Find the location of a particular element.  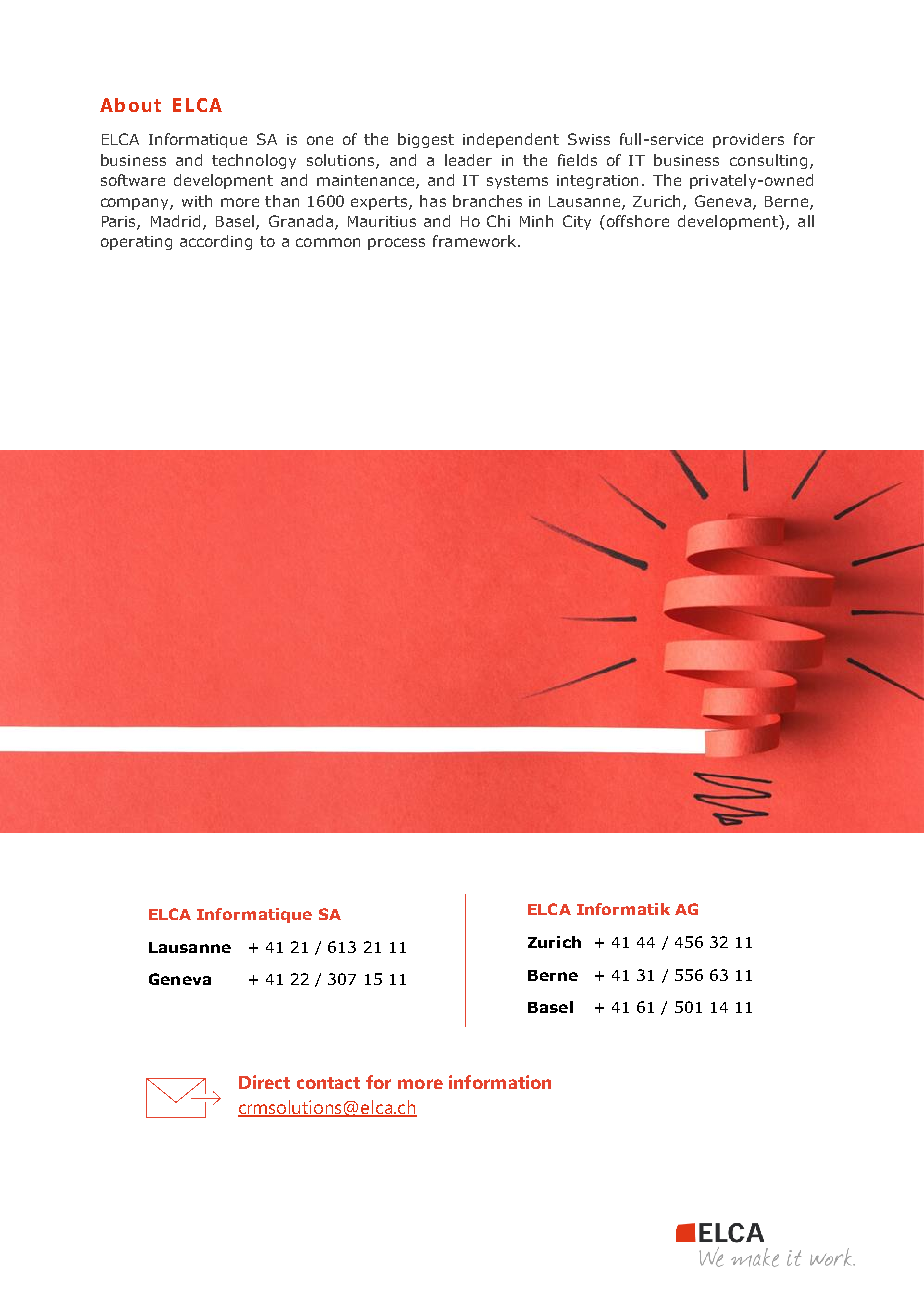

offshore is located at coordinates (638, 221).
